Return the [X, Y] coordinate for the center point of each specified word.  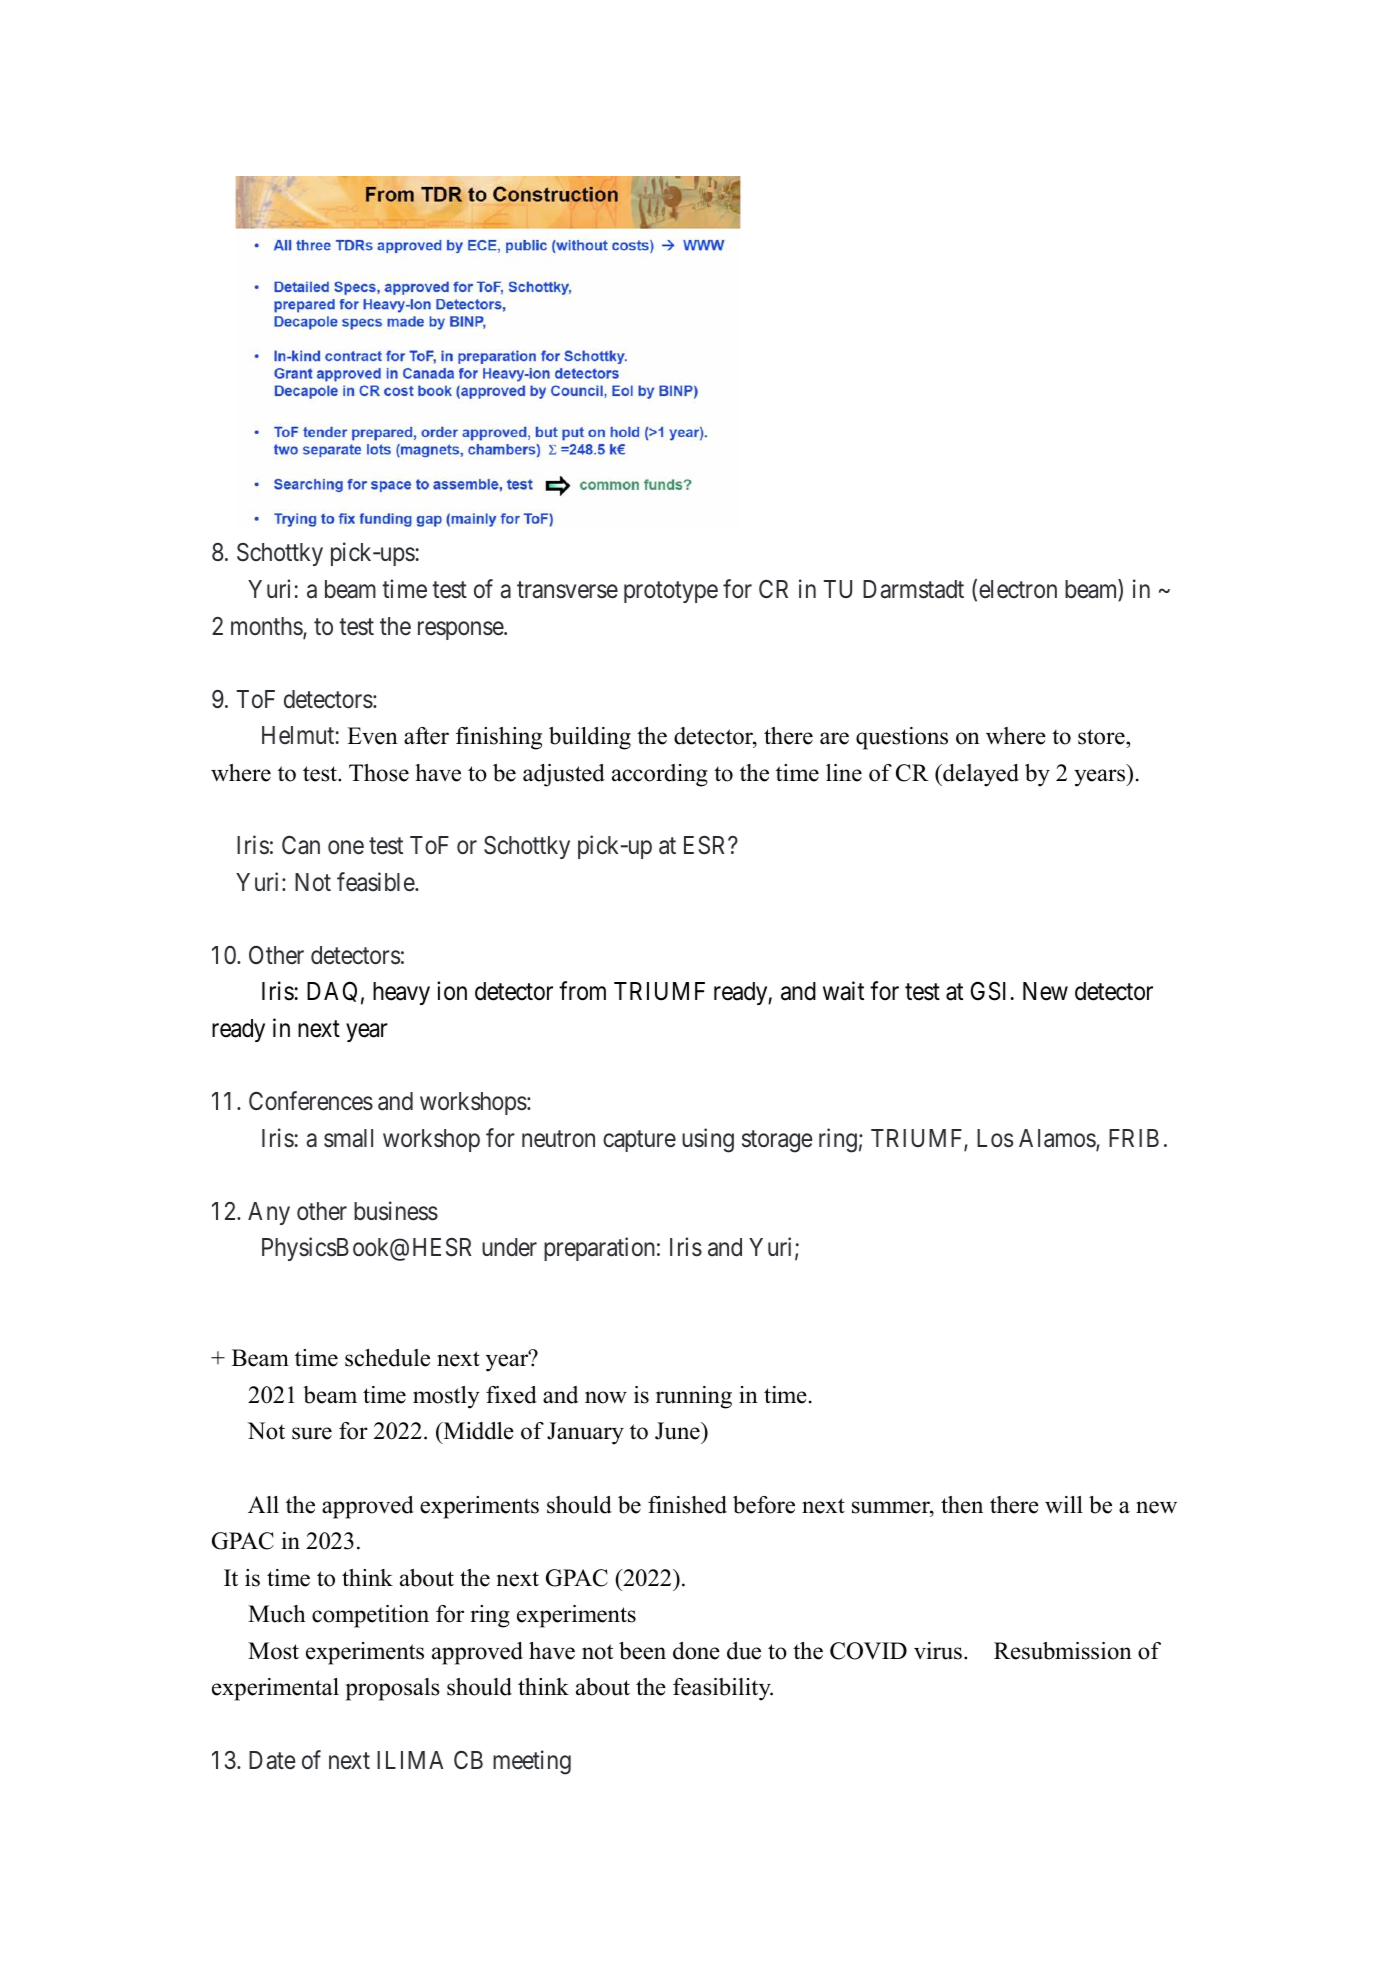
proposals [393, 1689]
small [348, 1138]
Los [995, 1138]
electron [1018, 589]
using [708, 1140]
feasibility [723, 1689]
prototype [671, 592]
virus [938, 1651]
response [461, 630]
